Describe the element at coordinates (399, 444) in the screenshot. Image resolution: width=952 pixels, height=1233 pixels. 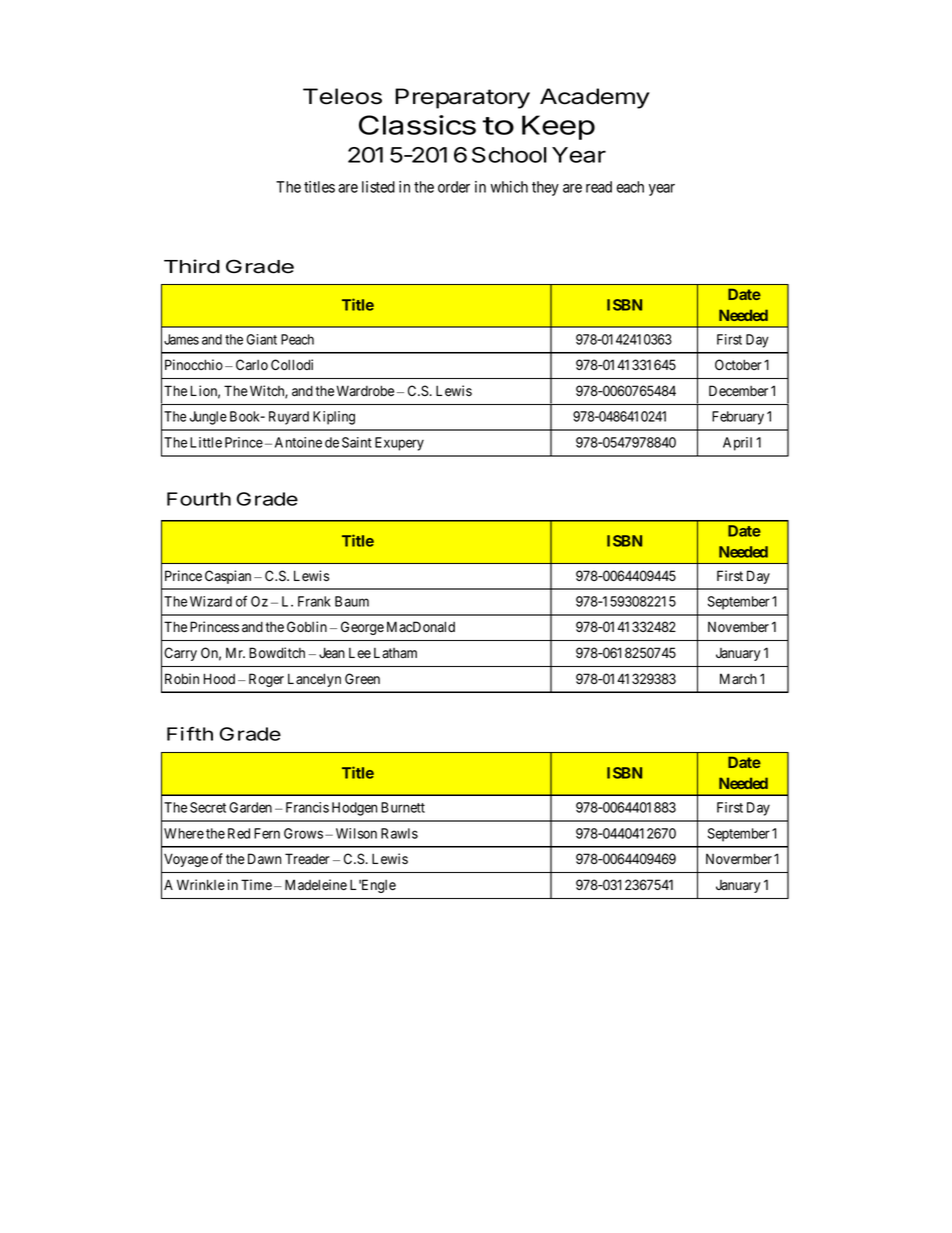
I see `Exupery` at that location.
